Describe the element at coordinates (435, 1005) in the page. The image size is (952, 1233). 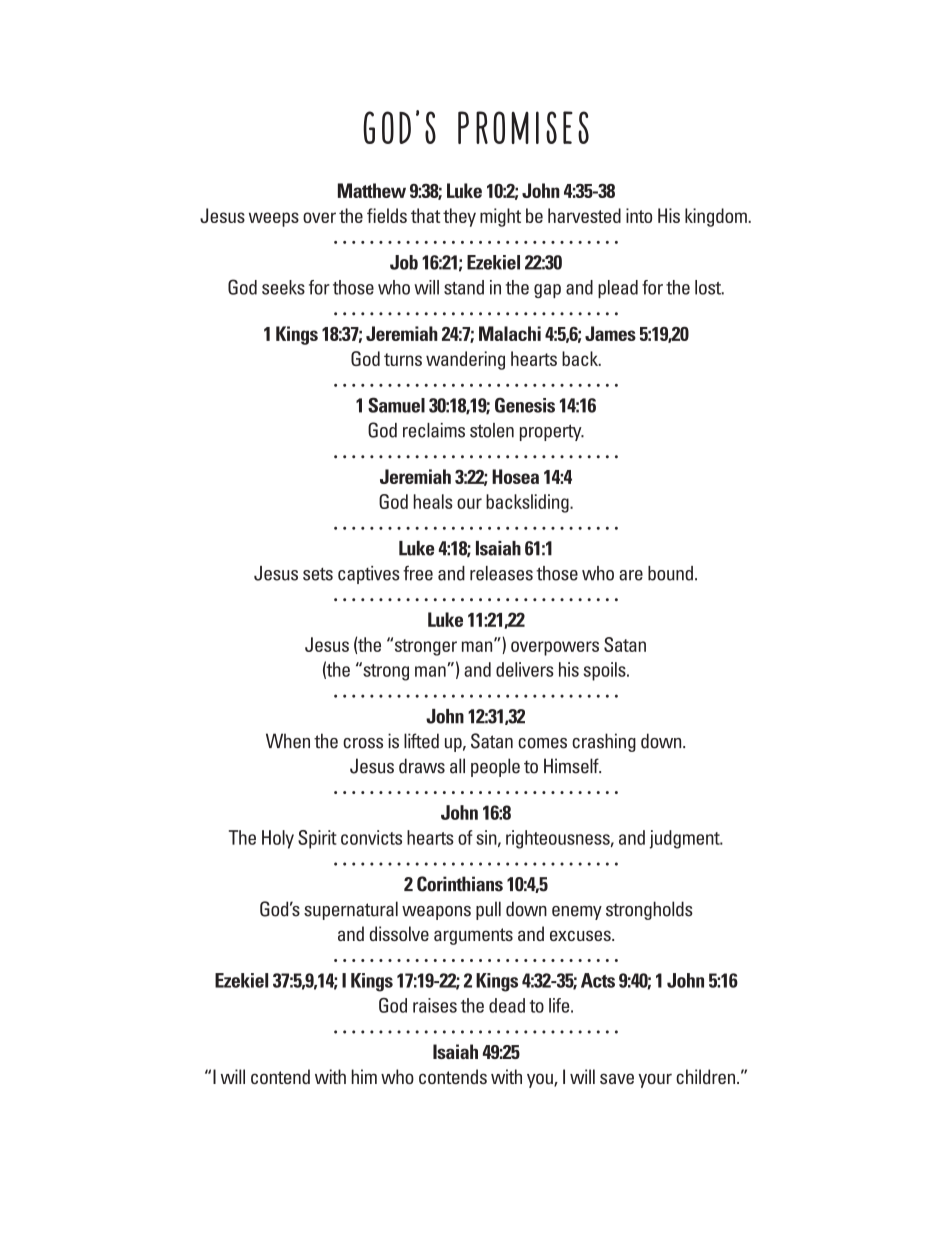
I see `raises` at that location.
